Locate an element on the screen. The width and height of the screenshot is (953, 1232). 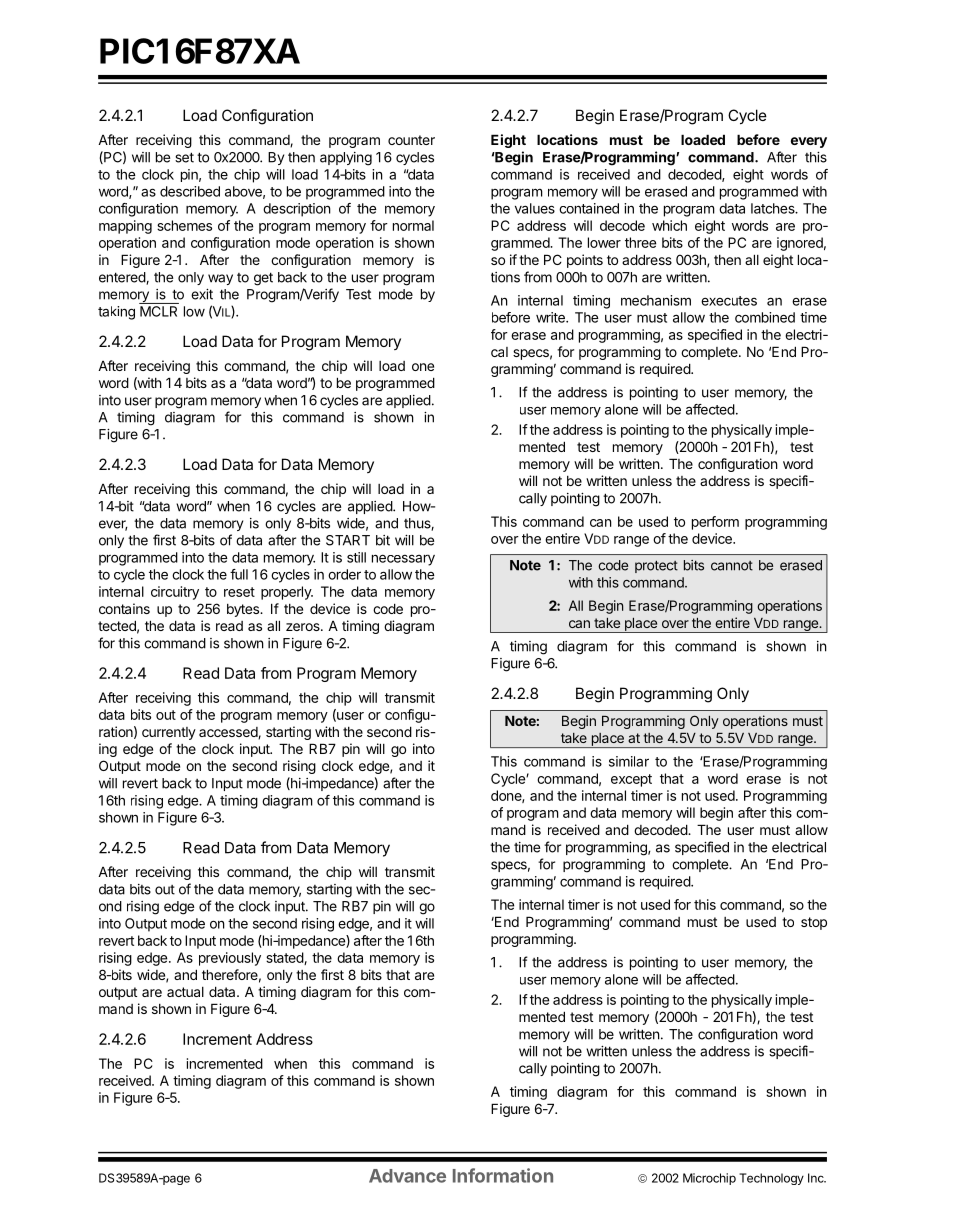
counter is located at coordinates (411, 140).
